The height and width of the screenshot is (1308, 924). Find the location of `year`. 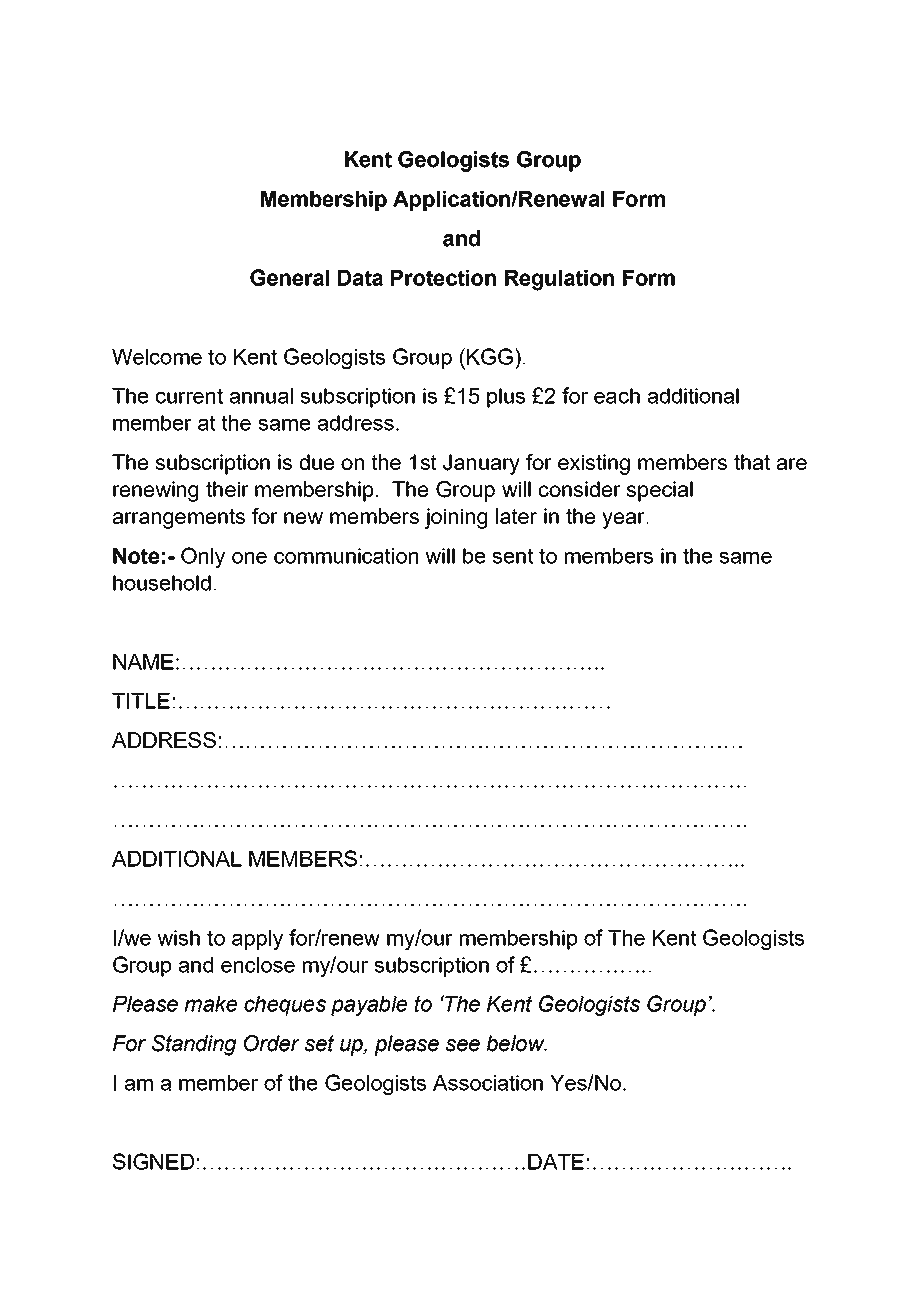

year is located at coordinates (624, 520).
